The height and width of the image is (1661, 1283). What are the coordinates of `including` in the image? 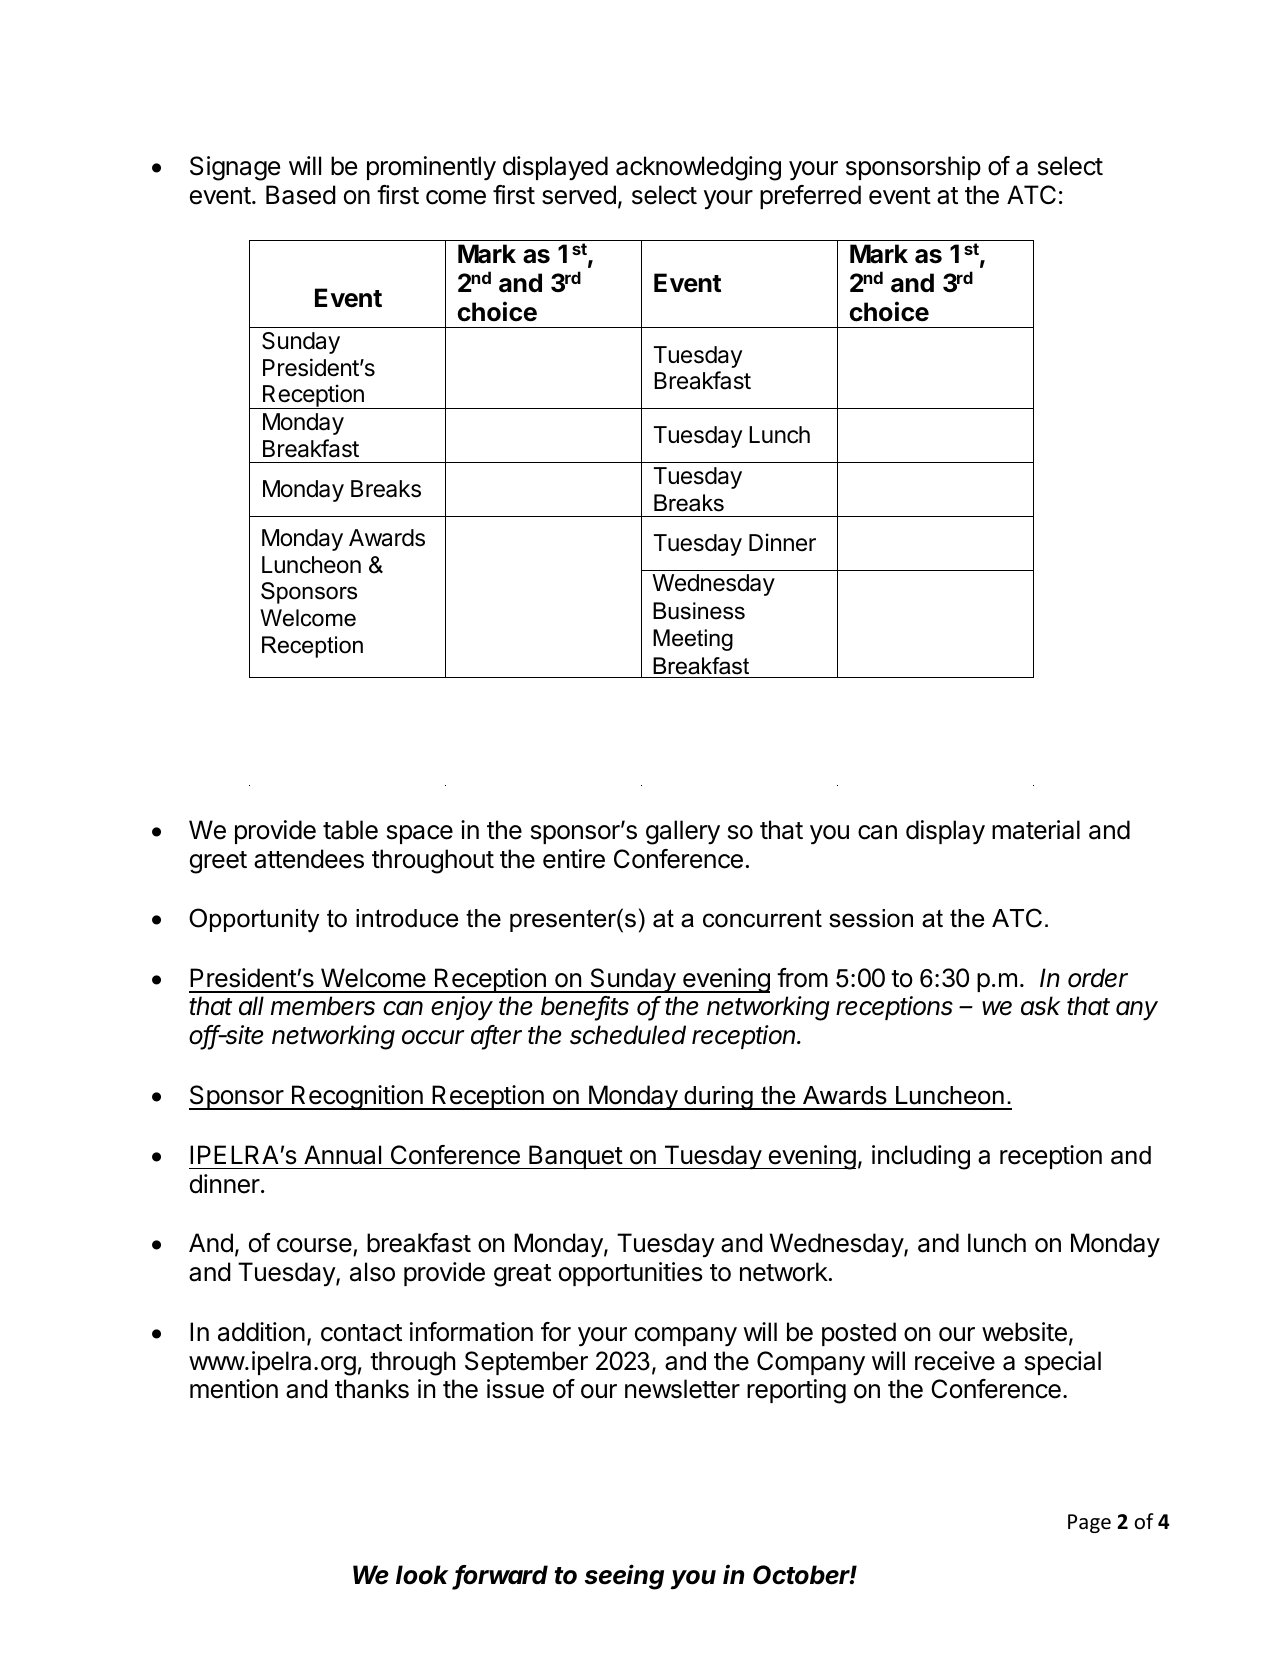 It's located at (921, 1157).
